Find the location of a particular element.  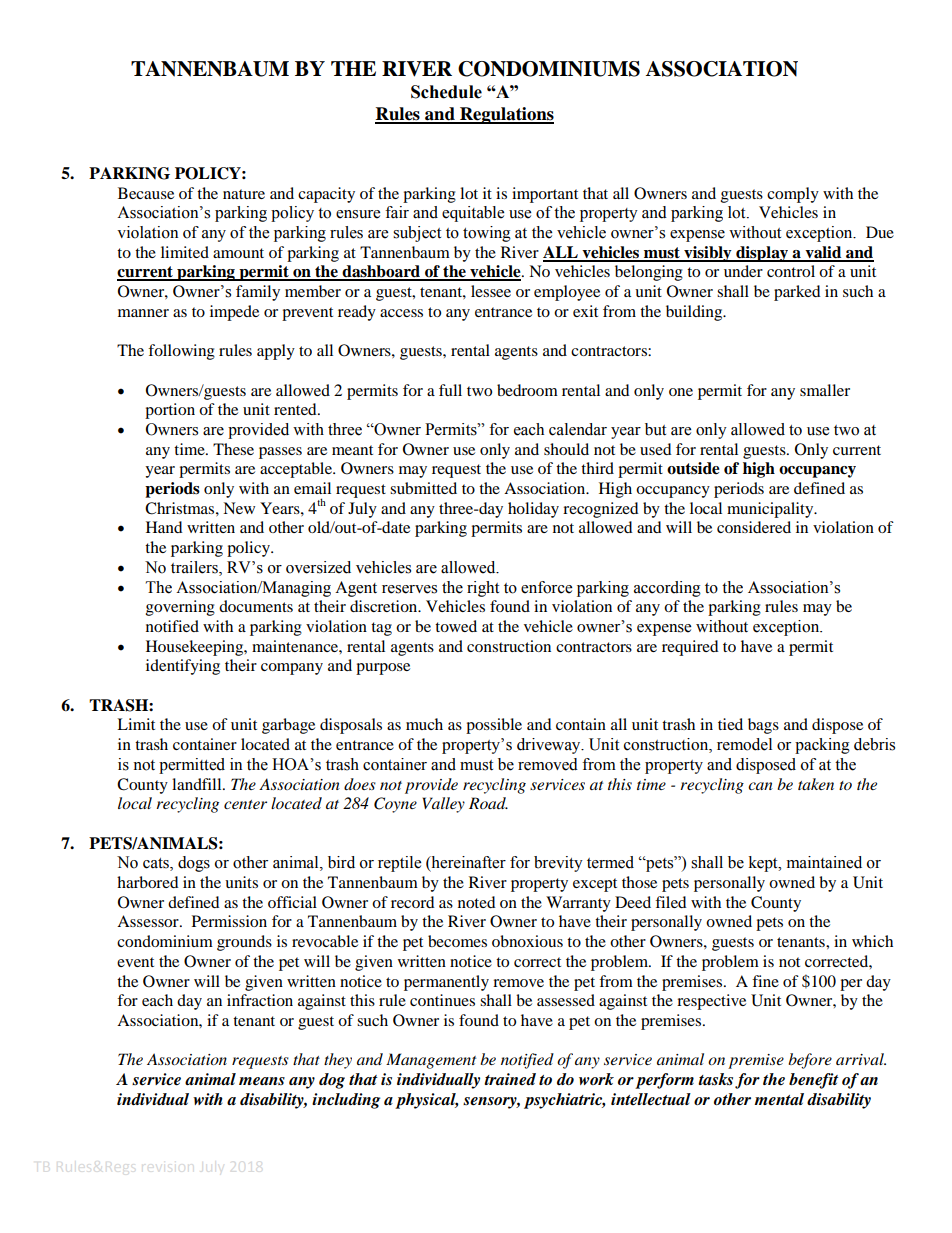

nature is located at coordinates (244, 194).
